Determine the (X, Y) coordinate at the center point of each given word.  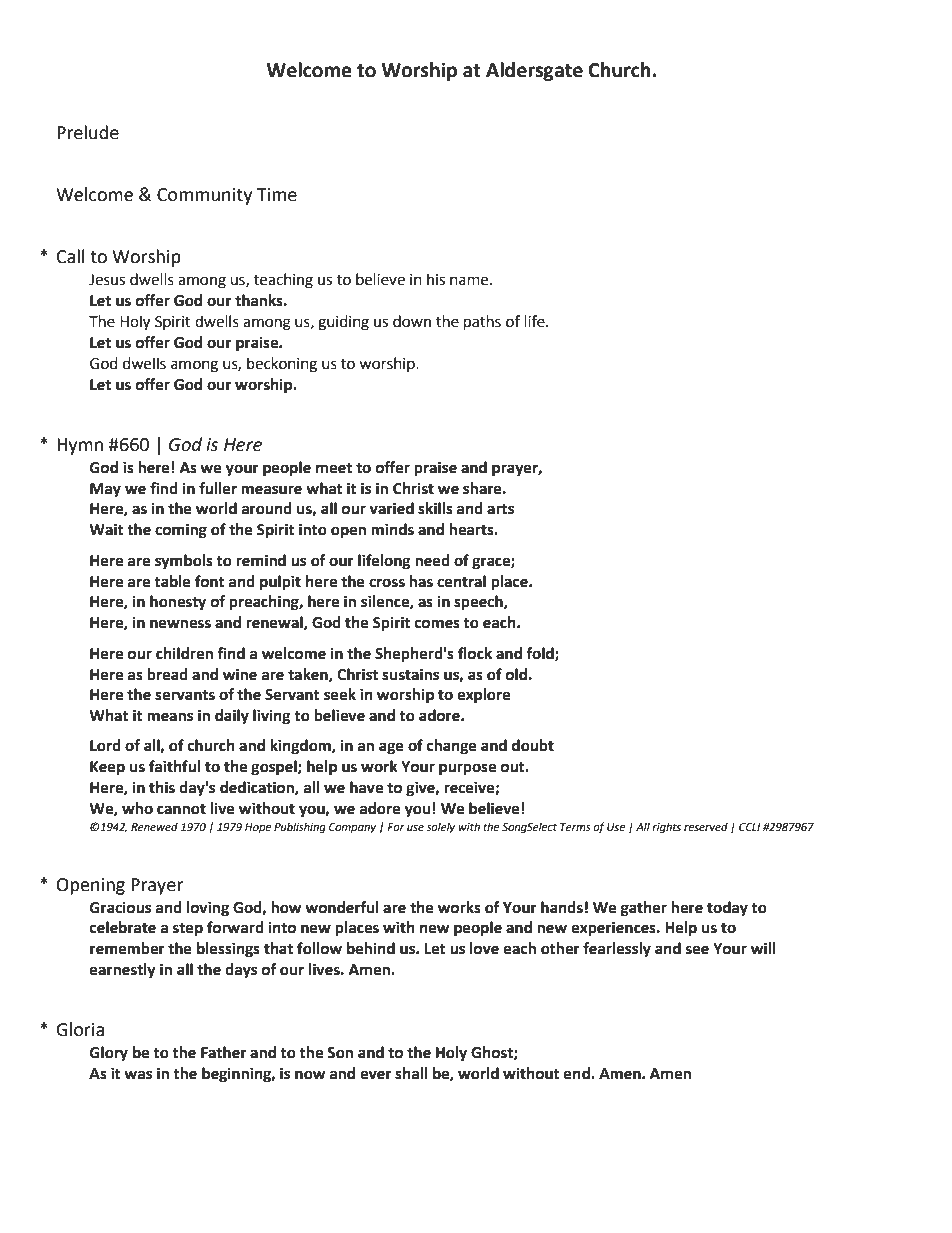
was (138, 1075)
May (105, 490)
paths (482, 323)
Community (204, 196)
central (461, 581)
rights (666, 828)
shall (411, 1073)
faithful (174, 766)
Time (276, 195)
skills (435, 508)
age (391, 748)
